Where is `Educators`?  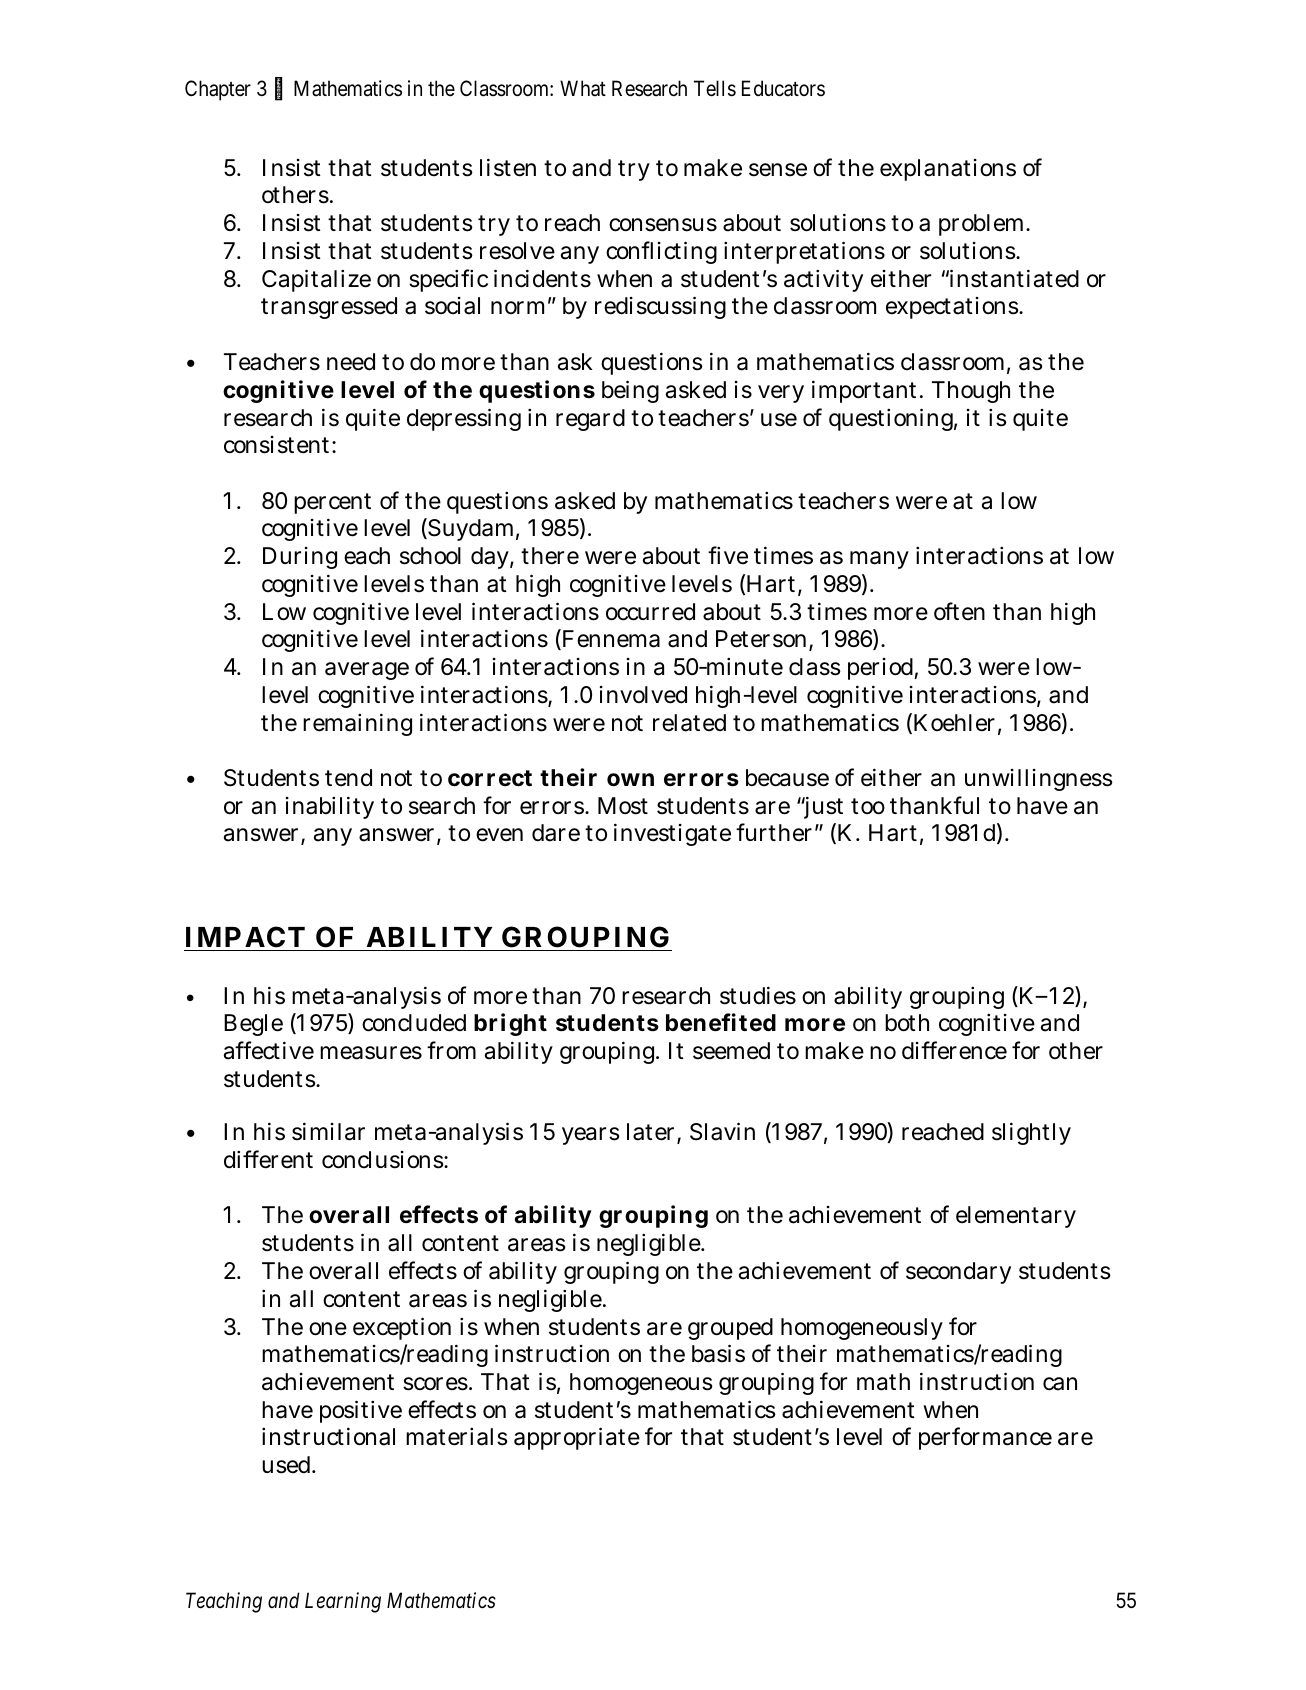 Educators is located at coordinates (783, 88).
